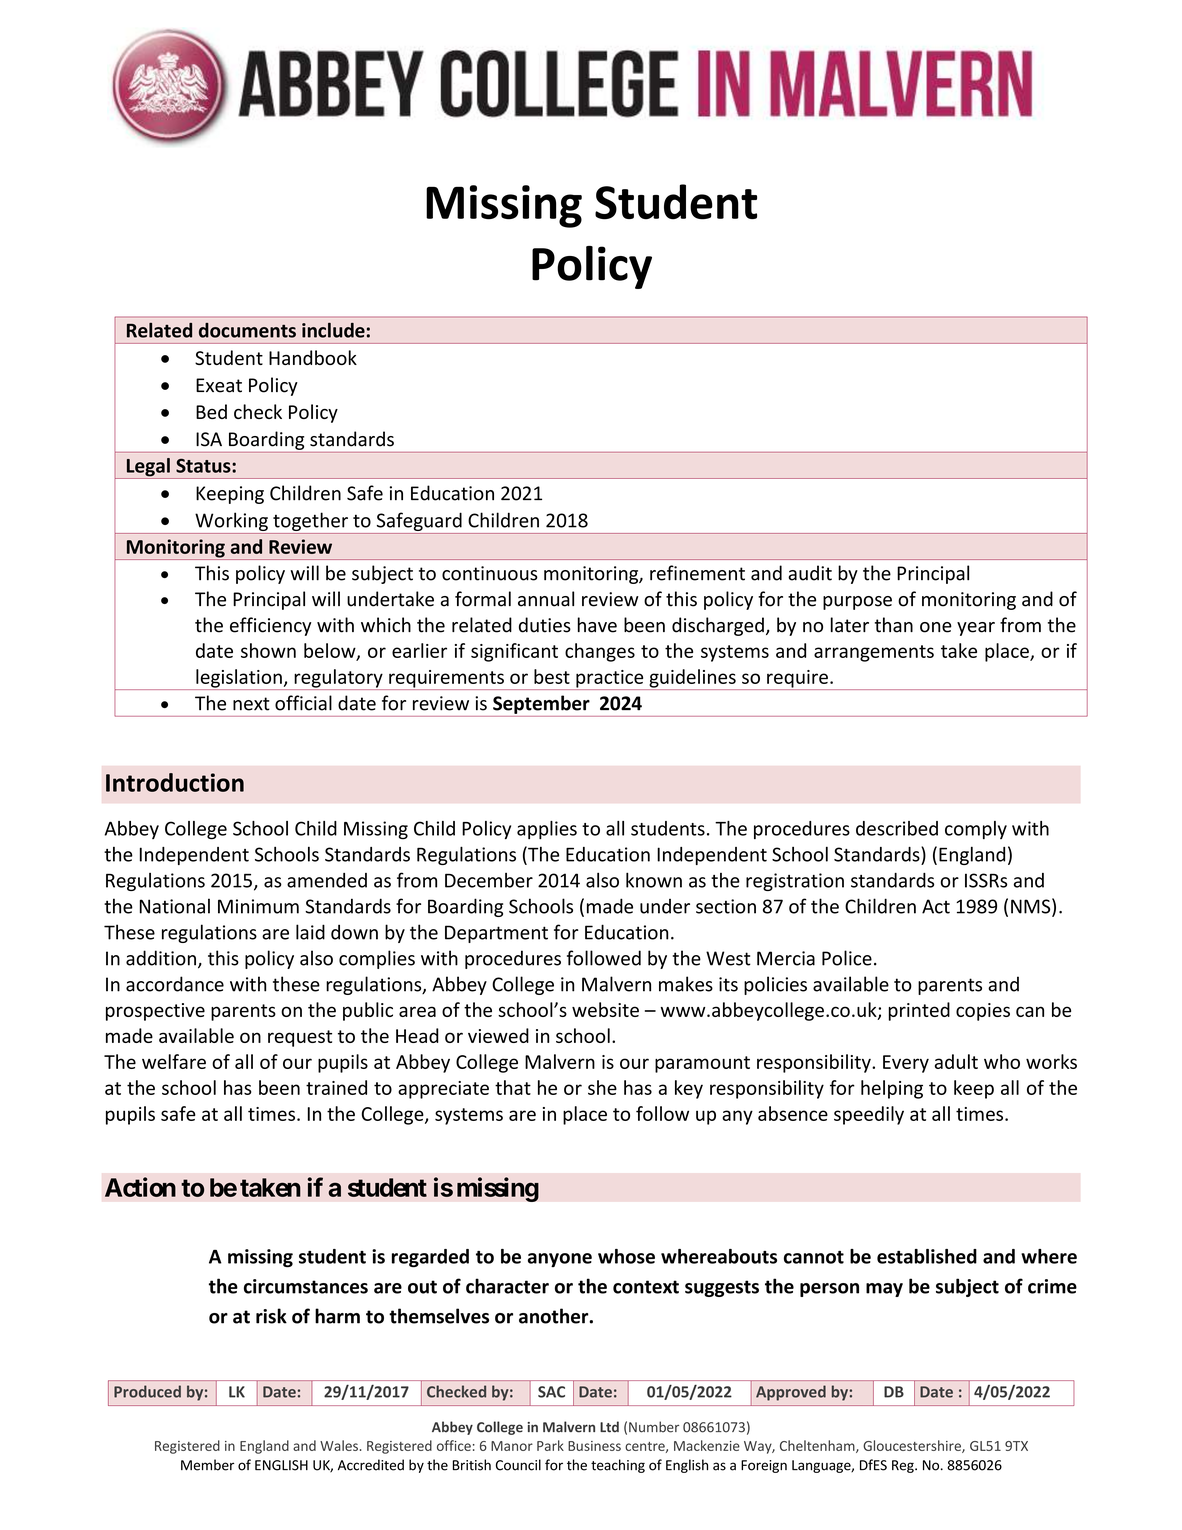 Image resolution: width=1182 pixels, height=1530 pixels. Describe the element at coordinates (810, 573) in the image. I see `audit` at that location.
